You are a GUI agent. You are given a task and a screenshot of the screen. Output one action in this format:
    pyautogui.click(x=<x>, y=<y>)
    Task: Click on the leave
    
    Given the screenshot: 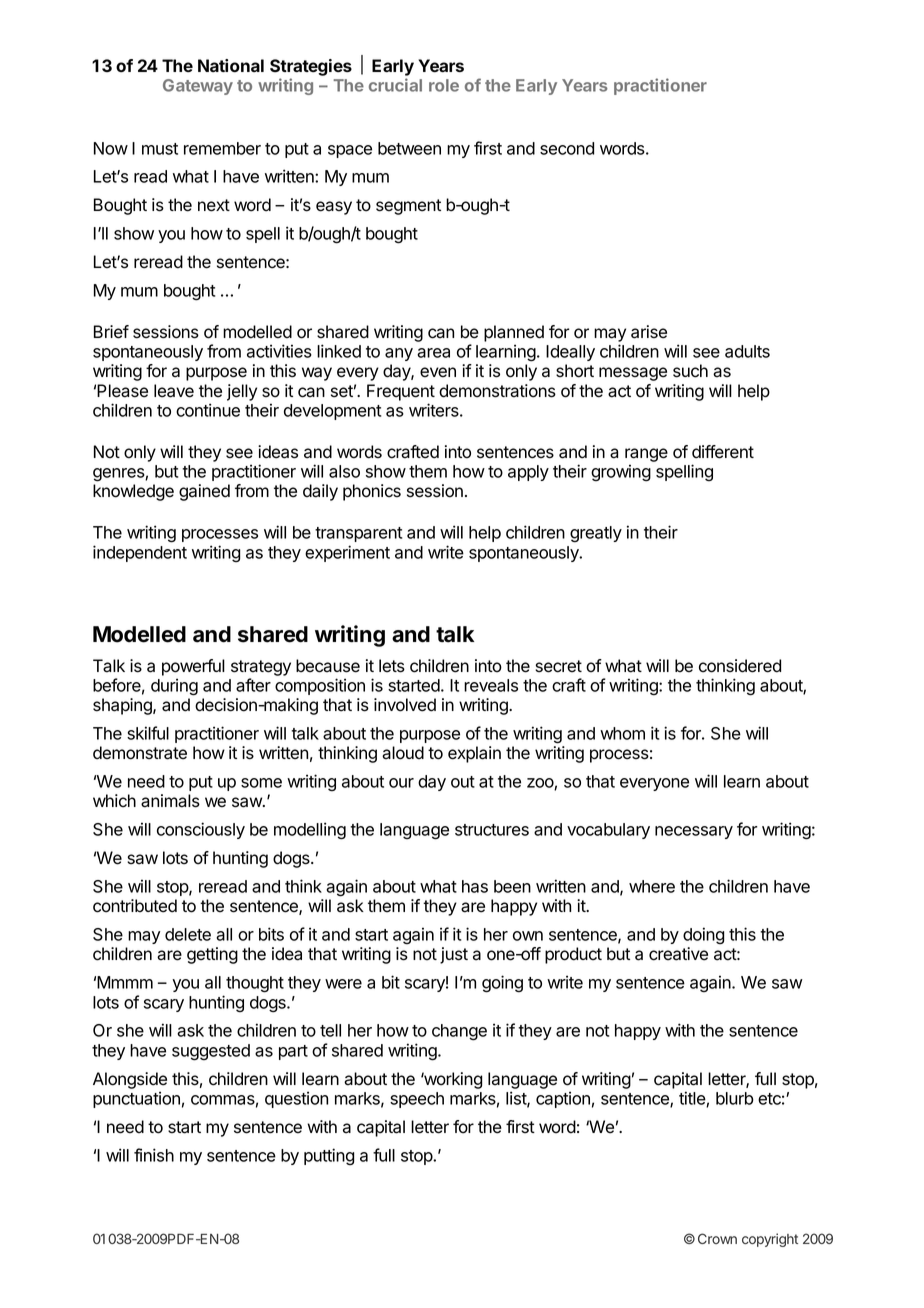 What is the action you would take?
    pyautogui.click(x=174, y=391)
